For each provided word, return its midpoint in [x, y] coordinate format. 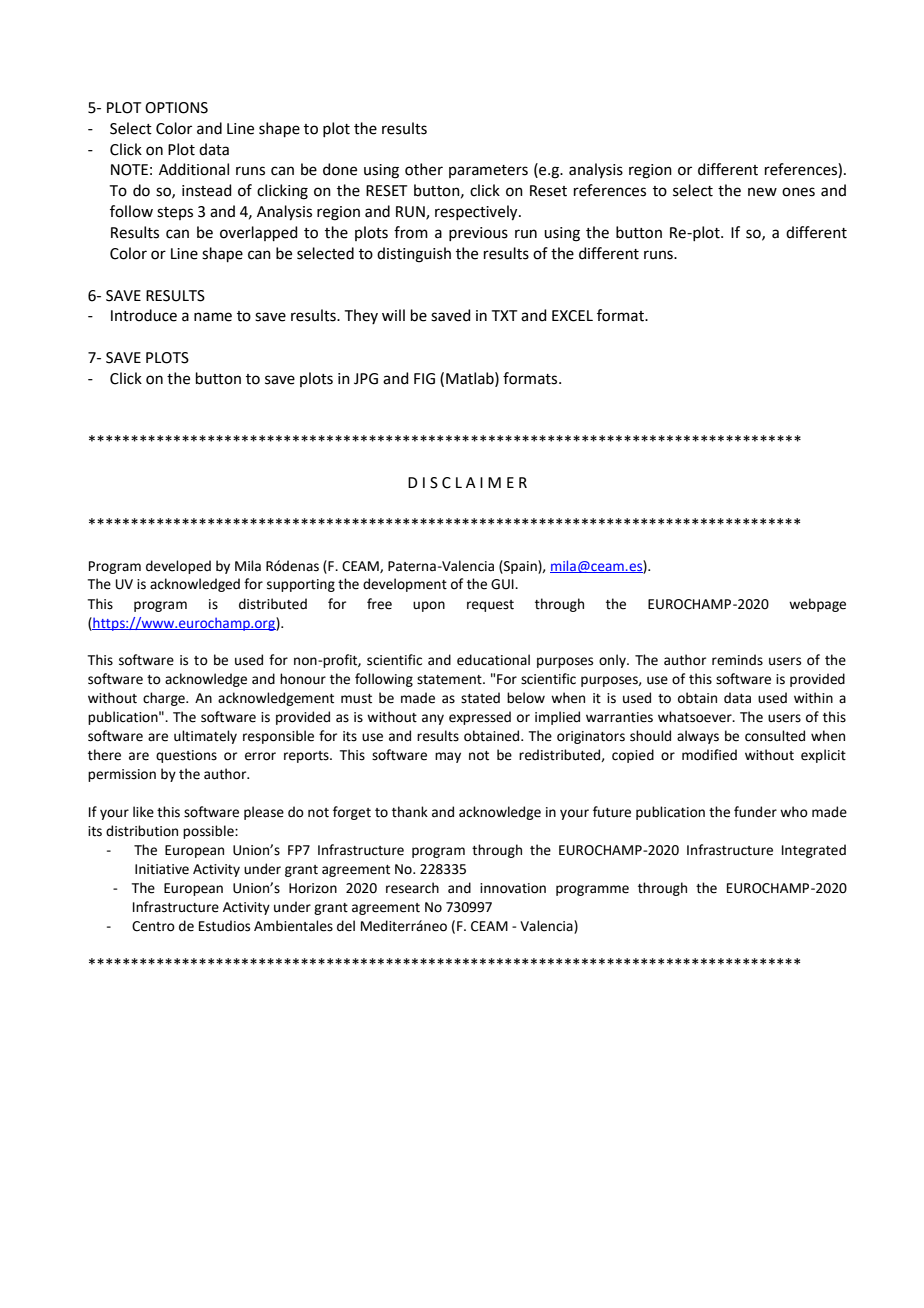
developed [178, 567]
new [762, 192]
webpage [817, 605]
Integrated [814, 851]
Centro [153, 926]
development [405, 585]
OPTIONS [176, 108]
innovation [513, 888]
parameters [488, 171]
